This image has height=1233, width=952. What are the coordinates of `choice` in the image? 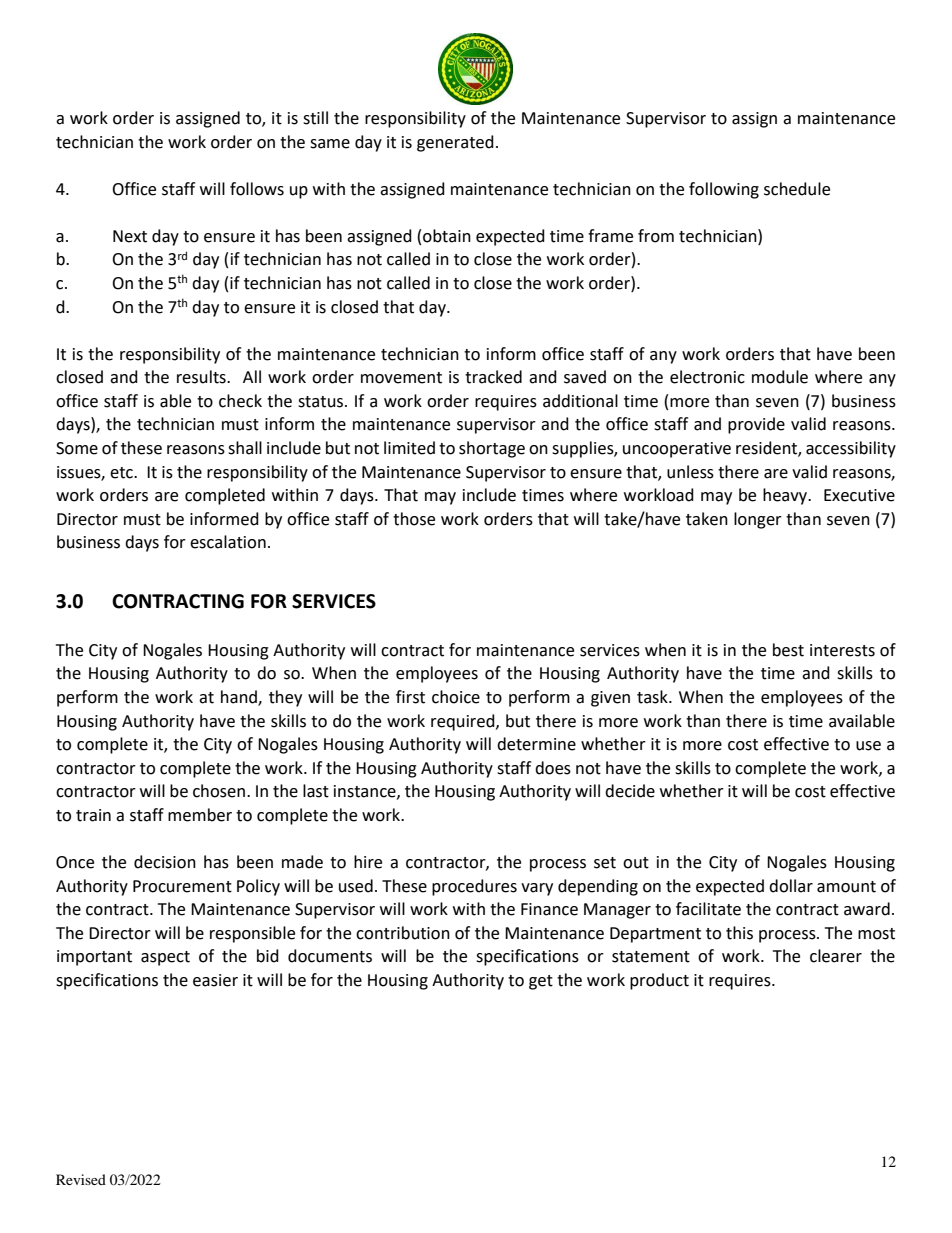 It's located at (456, 697).
